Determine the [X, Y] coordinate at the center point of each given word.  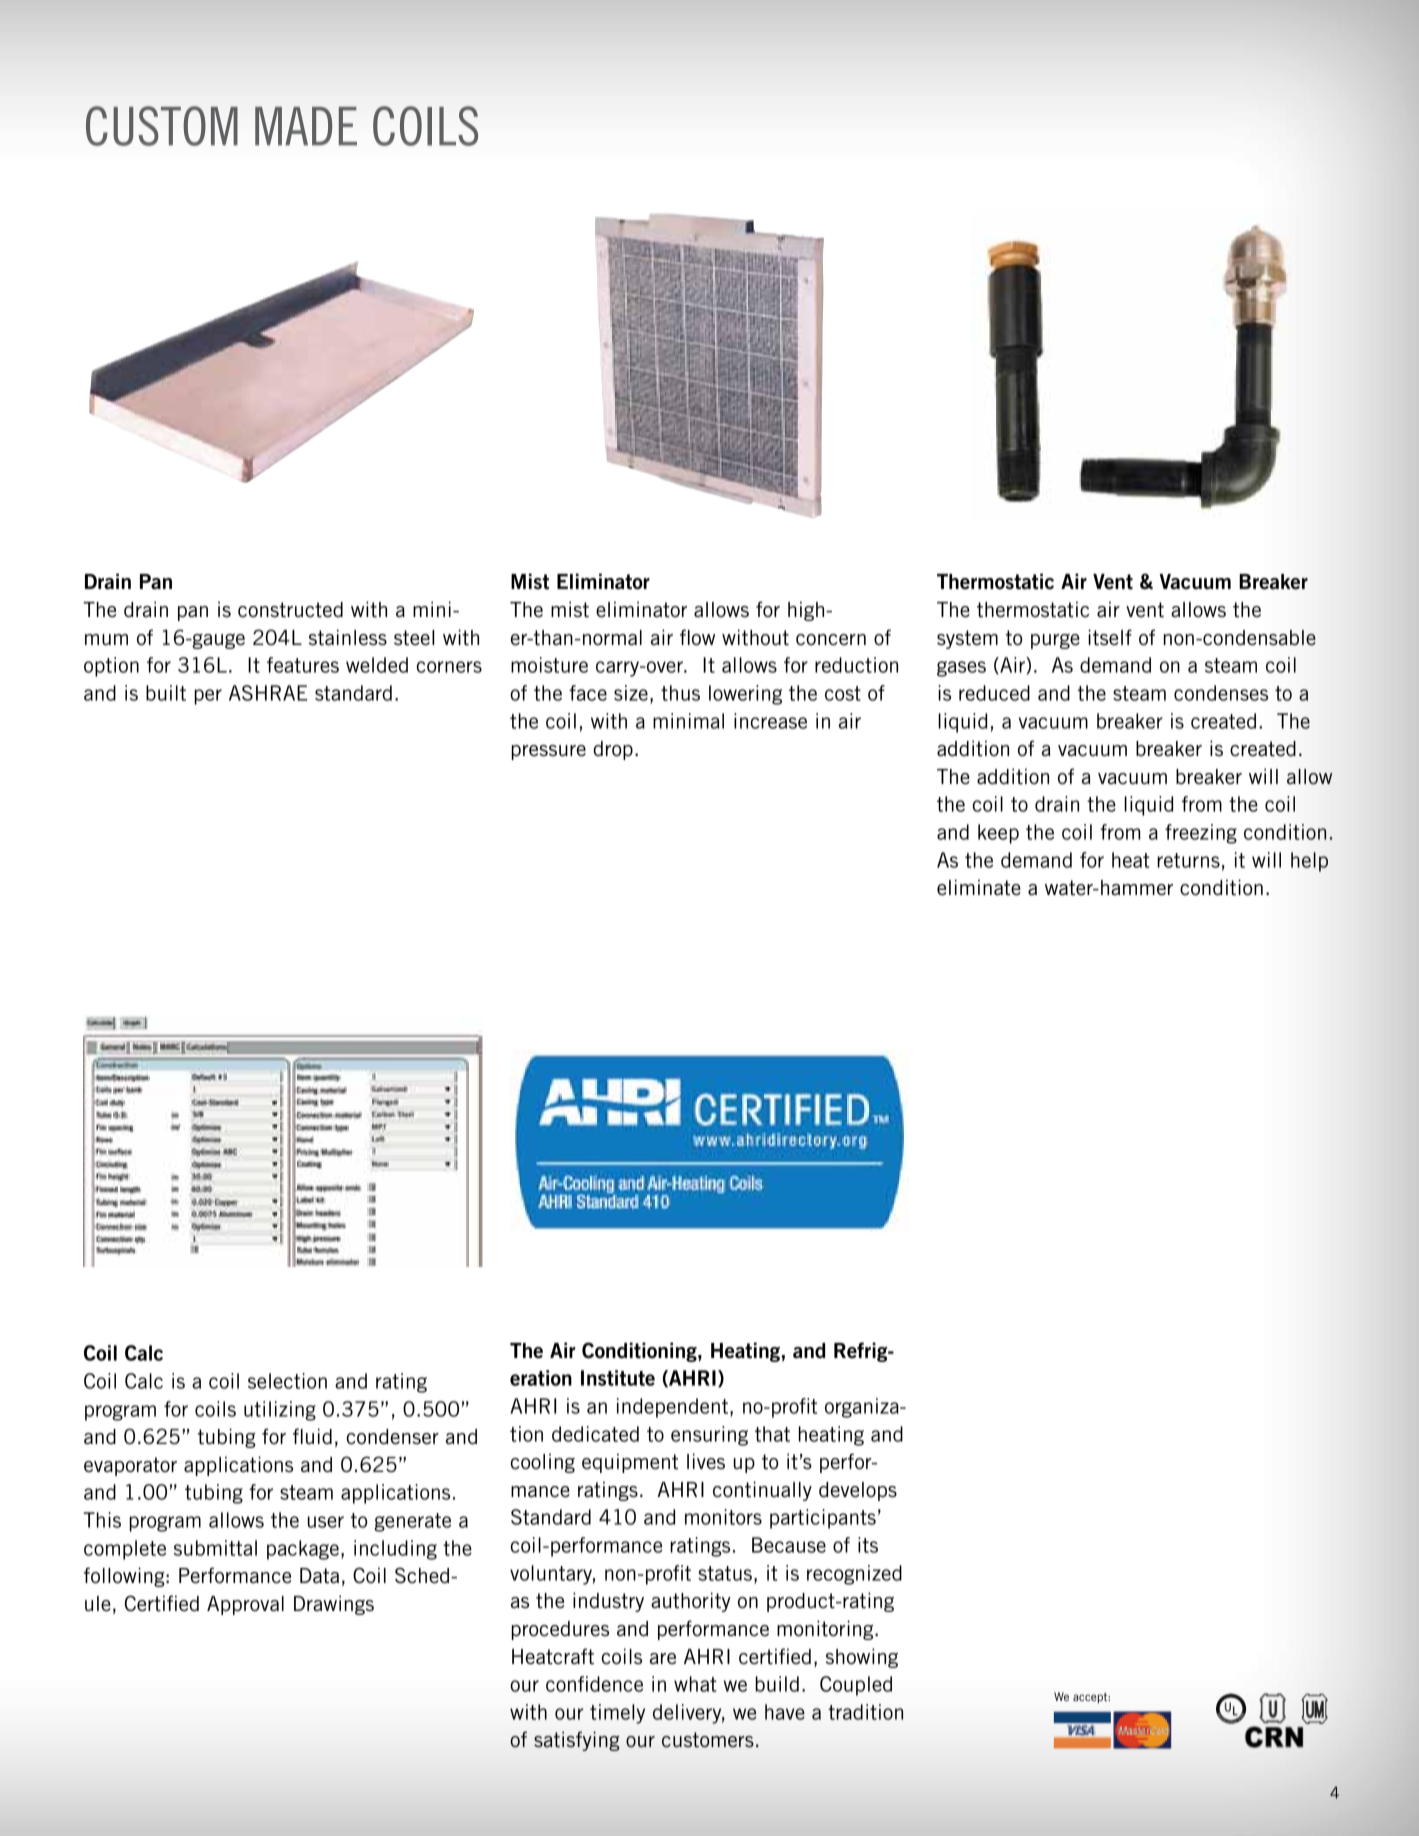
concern [831, 640]
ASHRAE [268, 693]
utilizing [280, 1411]
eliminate [979, 887]
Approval [245, 1605]
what [695, 1684]
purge [1055, 641]
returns [1188, 860]
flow [697, 637]
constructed [290, 610]
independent [672, 1408]
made [306, 126]
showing [862, 1658]
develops [858, 1491]
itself [1110, 637]
